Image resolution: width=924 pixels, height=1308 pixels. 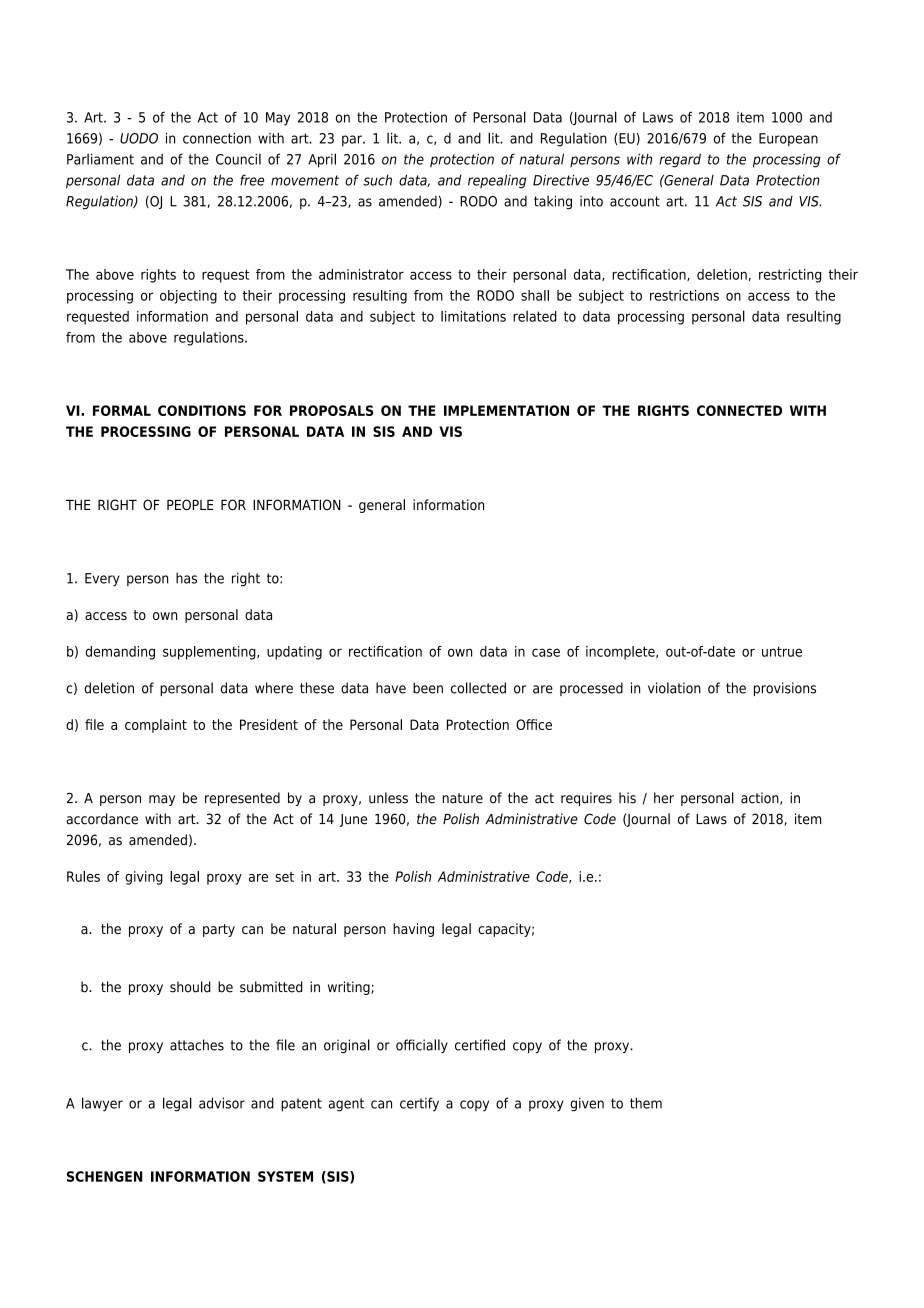 I want to click on regard, so click(x=680, y=160).
